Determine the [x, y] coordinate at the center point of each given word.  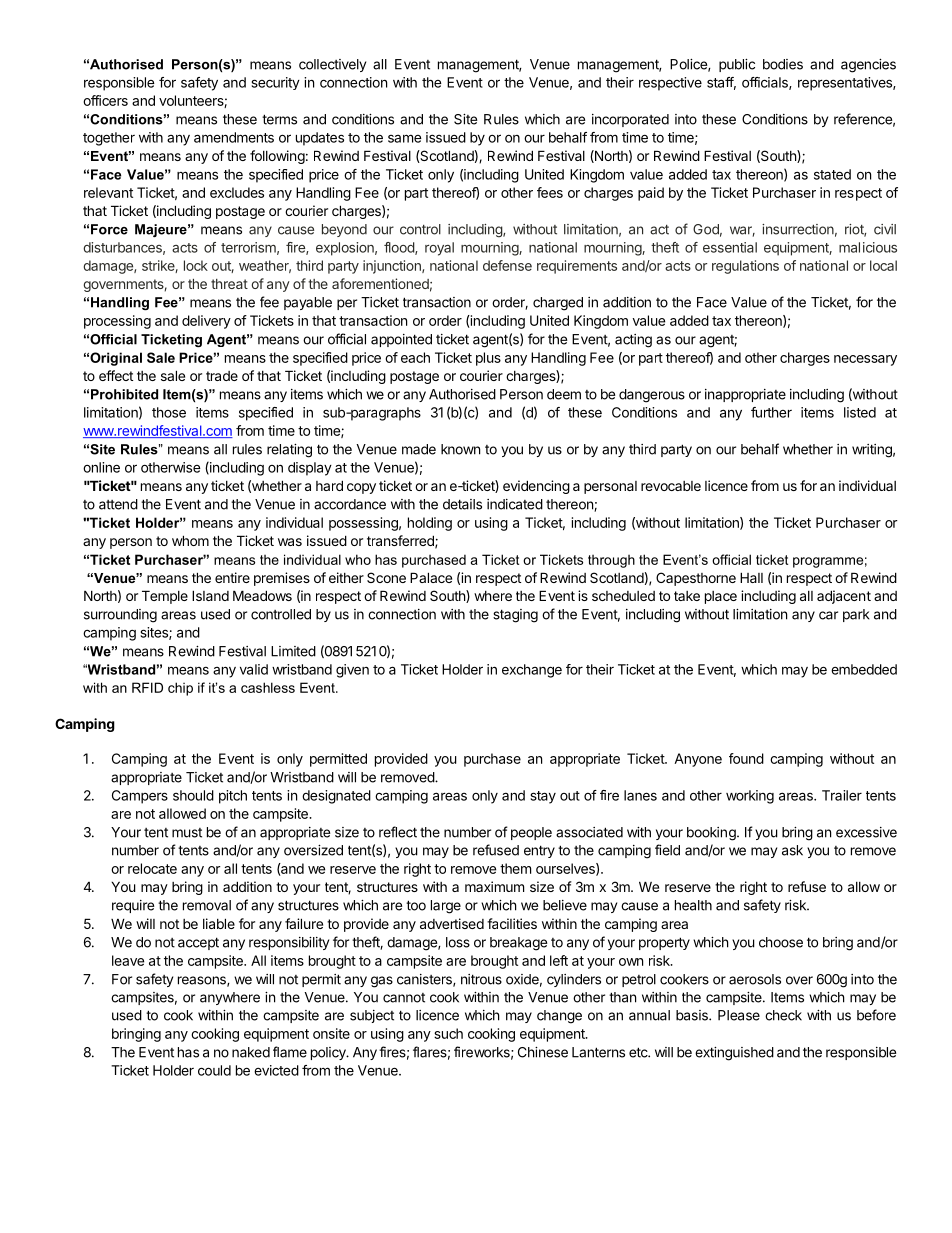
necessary [865, 360]
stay [543, 797]
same [405, 138]
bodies [783, 64]
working [750, 797]
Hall [751, 577]
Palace [431, 577]
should [193, 795]
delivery [206, 322]
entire [232, 577]
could [214, 1070]
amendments [234, 137]
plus [488, 359]
